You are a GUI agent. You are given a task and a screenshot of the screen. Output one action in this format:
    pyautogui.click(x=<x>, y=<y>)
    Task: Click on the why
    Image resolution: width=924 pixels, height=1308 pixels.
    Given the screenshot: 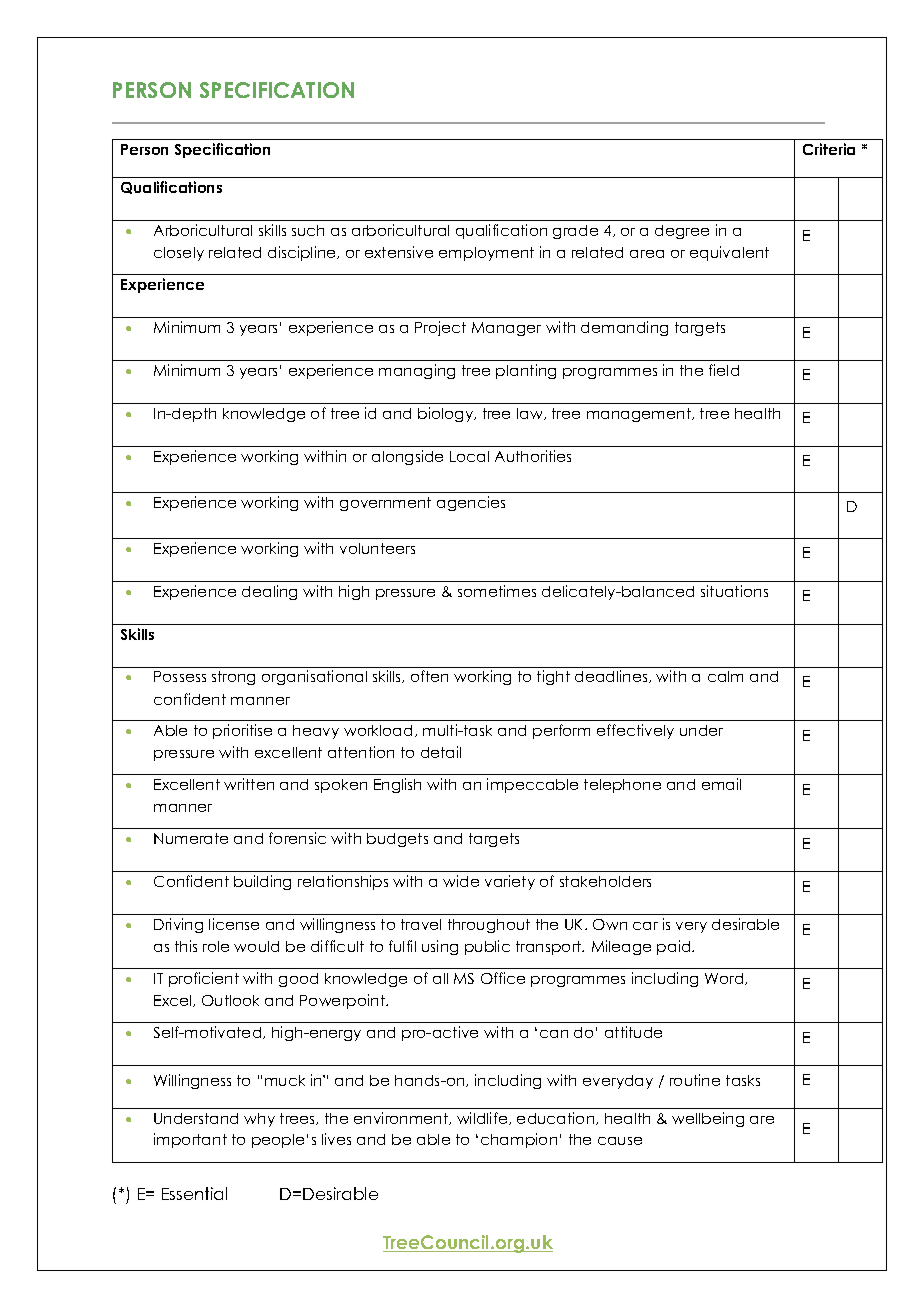 What is the action you would take?
    pyautogui.click(x=259, y=1120)
